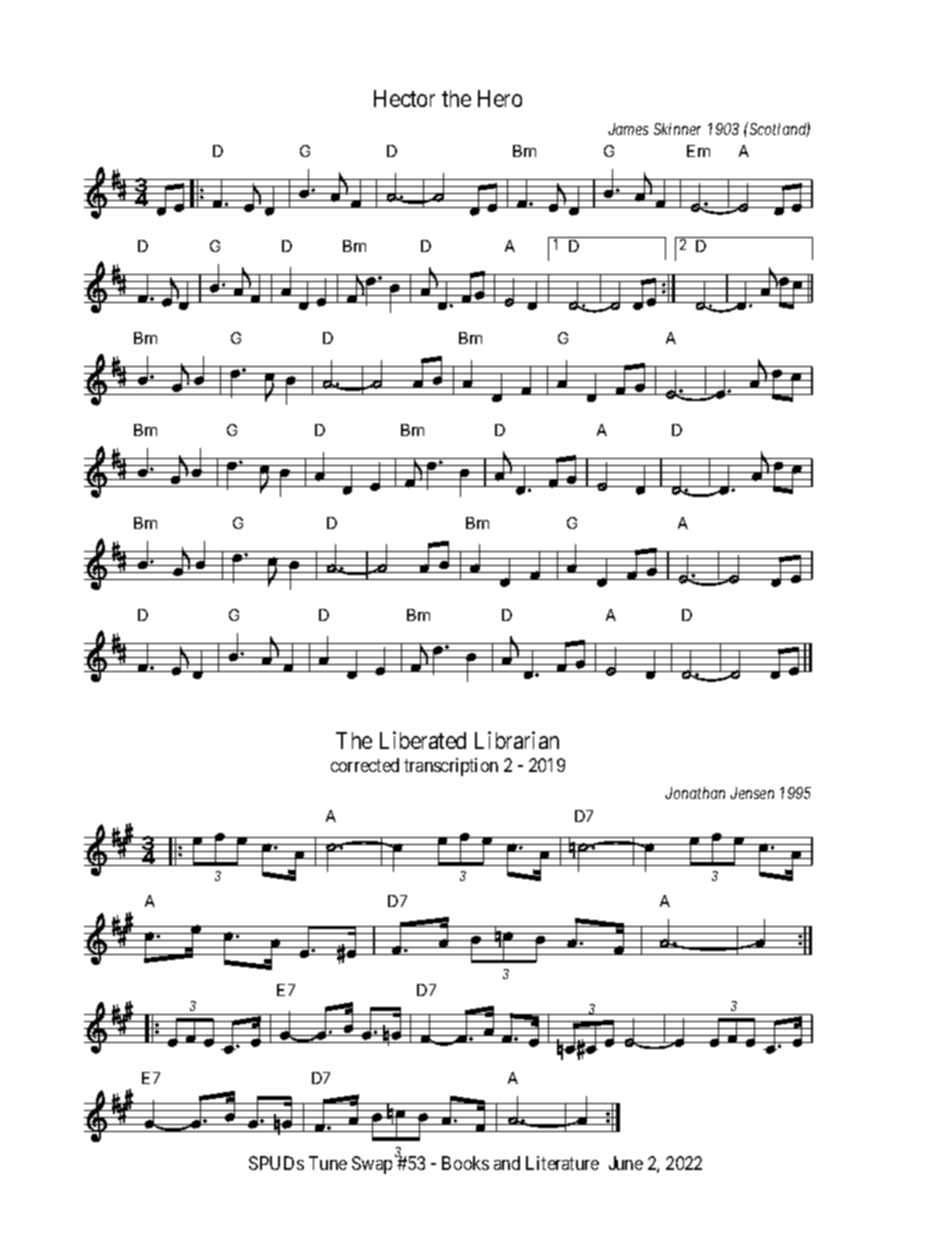 This page has width=952, height=1233. Describe the element at coordinates (517, 740) in the page. I see `Librarian` at that location.
